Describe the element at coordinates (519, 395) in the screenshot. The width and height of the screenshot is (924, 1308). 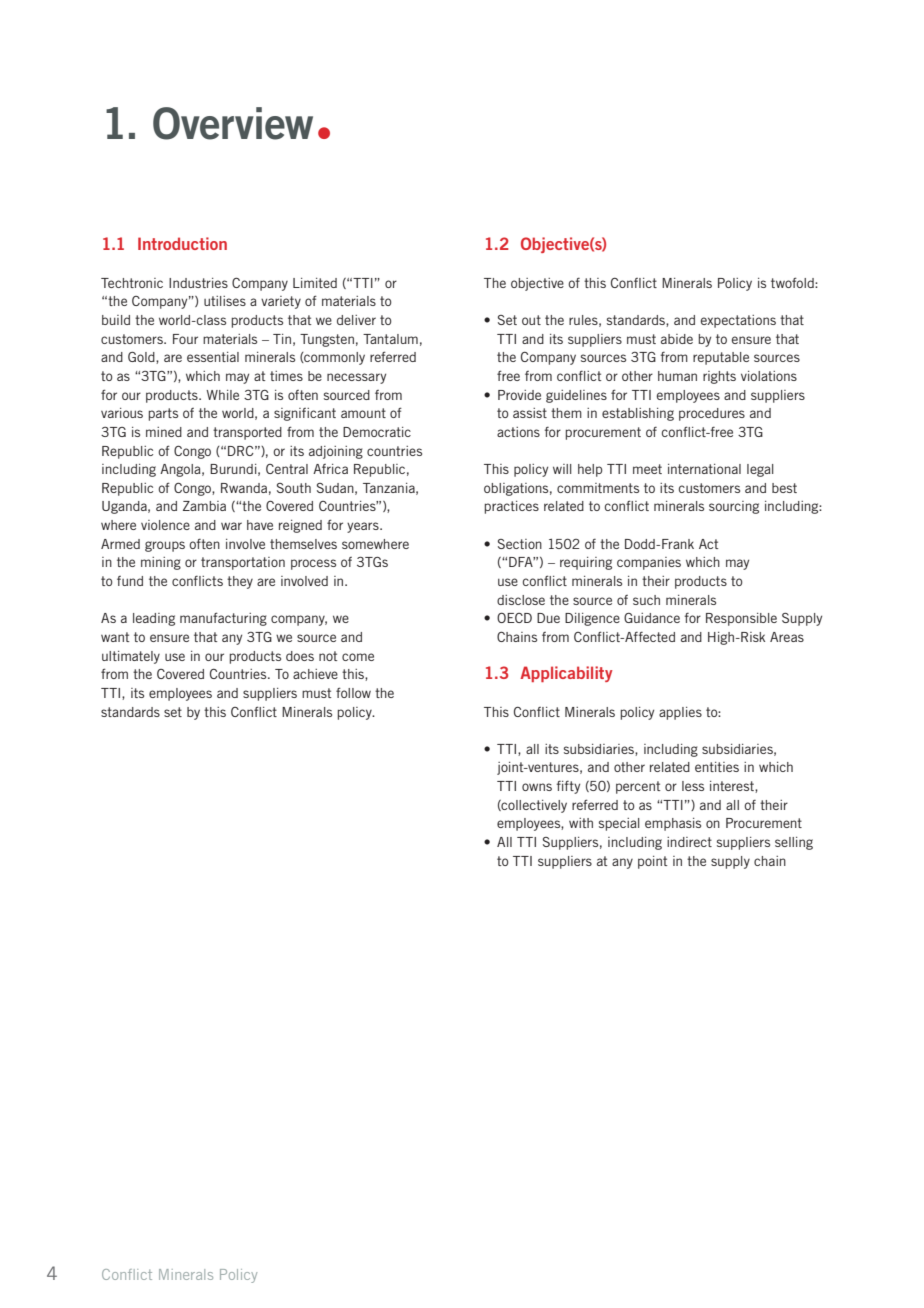
I see `Provide` at that location.
